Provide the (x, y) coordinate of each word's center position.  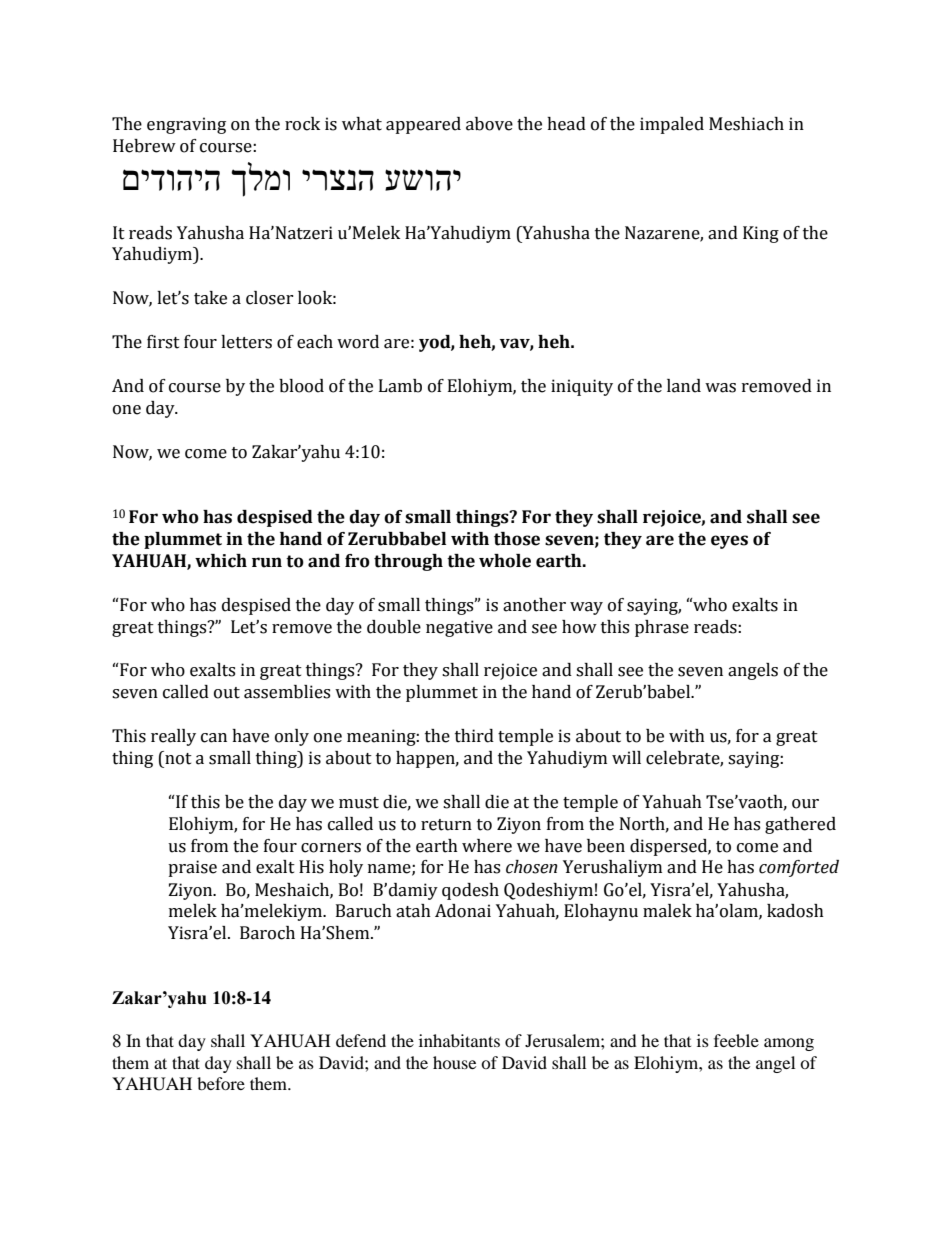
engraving (186, 125)
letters (246, 342)
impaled (672, 125)
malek (667, 911)
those (517, 539)
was (720, 388)
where (487, 846)
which (221, 561)
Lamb (400, 386)
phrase (662, 628)
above (489, 124)
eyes (729, 542)
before (221, 1083)
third (474, 736)
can (214, 738)
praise (192, 868)
